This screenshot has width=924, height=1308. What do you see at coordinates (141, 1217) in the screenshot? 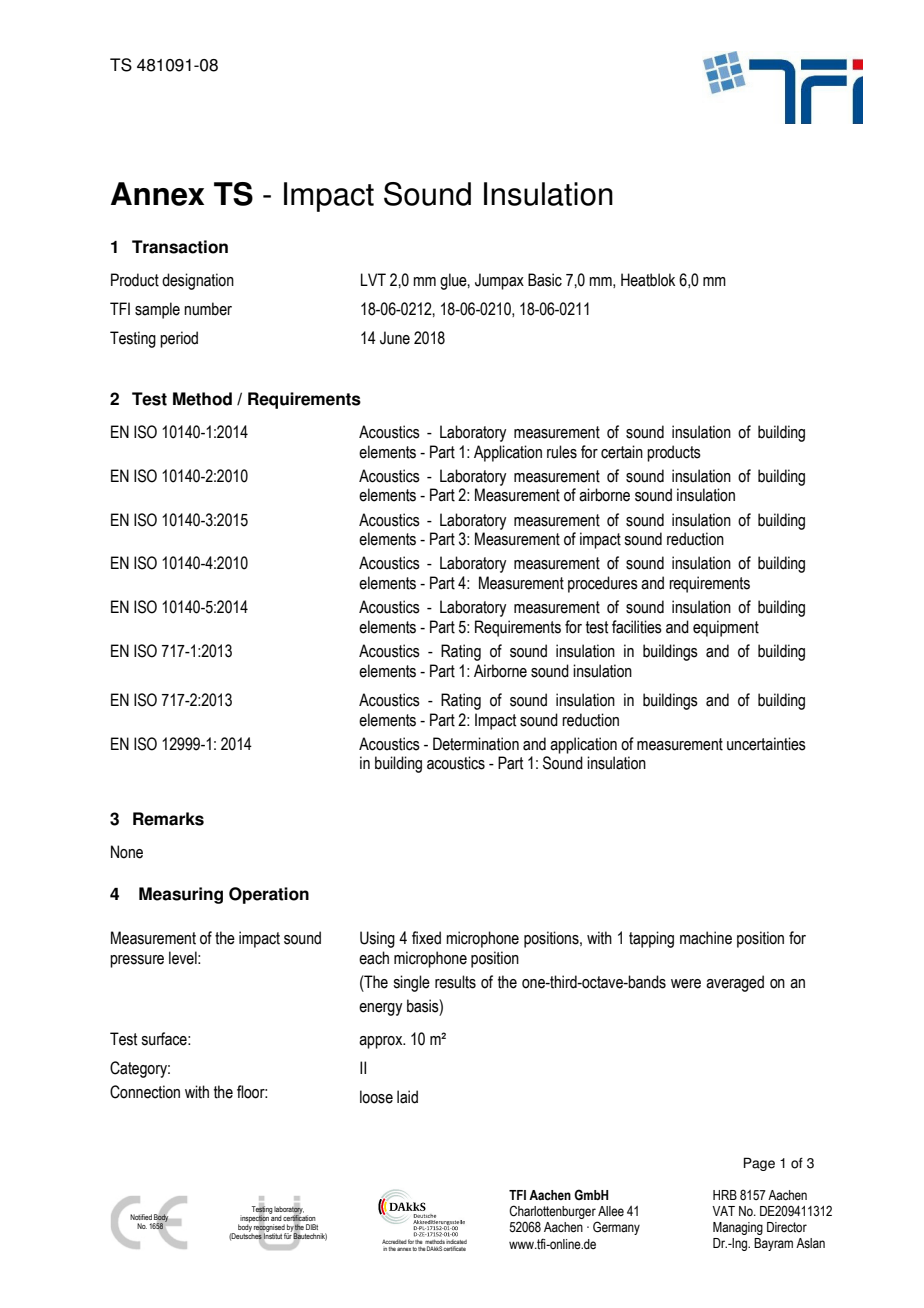
I see `Notified` at bounding box center [141, 1217].
